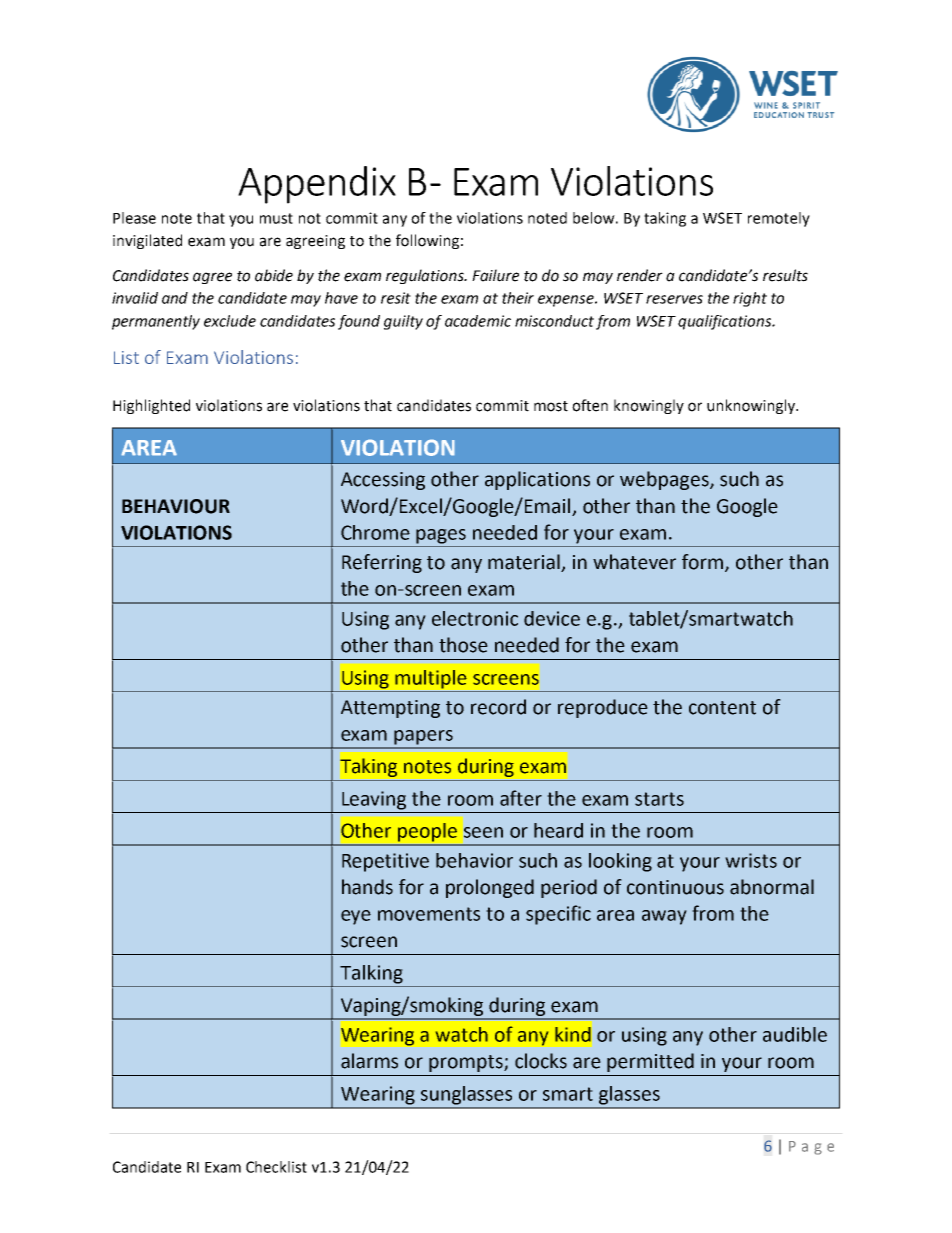 The width and height of the screenshot is (952, 1233). What do you see at coordinates (467, 1063) in the screenshot?
I see `prompts` at bounding box center [467, 1063].
